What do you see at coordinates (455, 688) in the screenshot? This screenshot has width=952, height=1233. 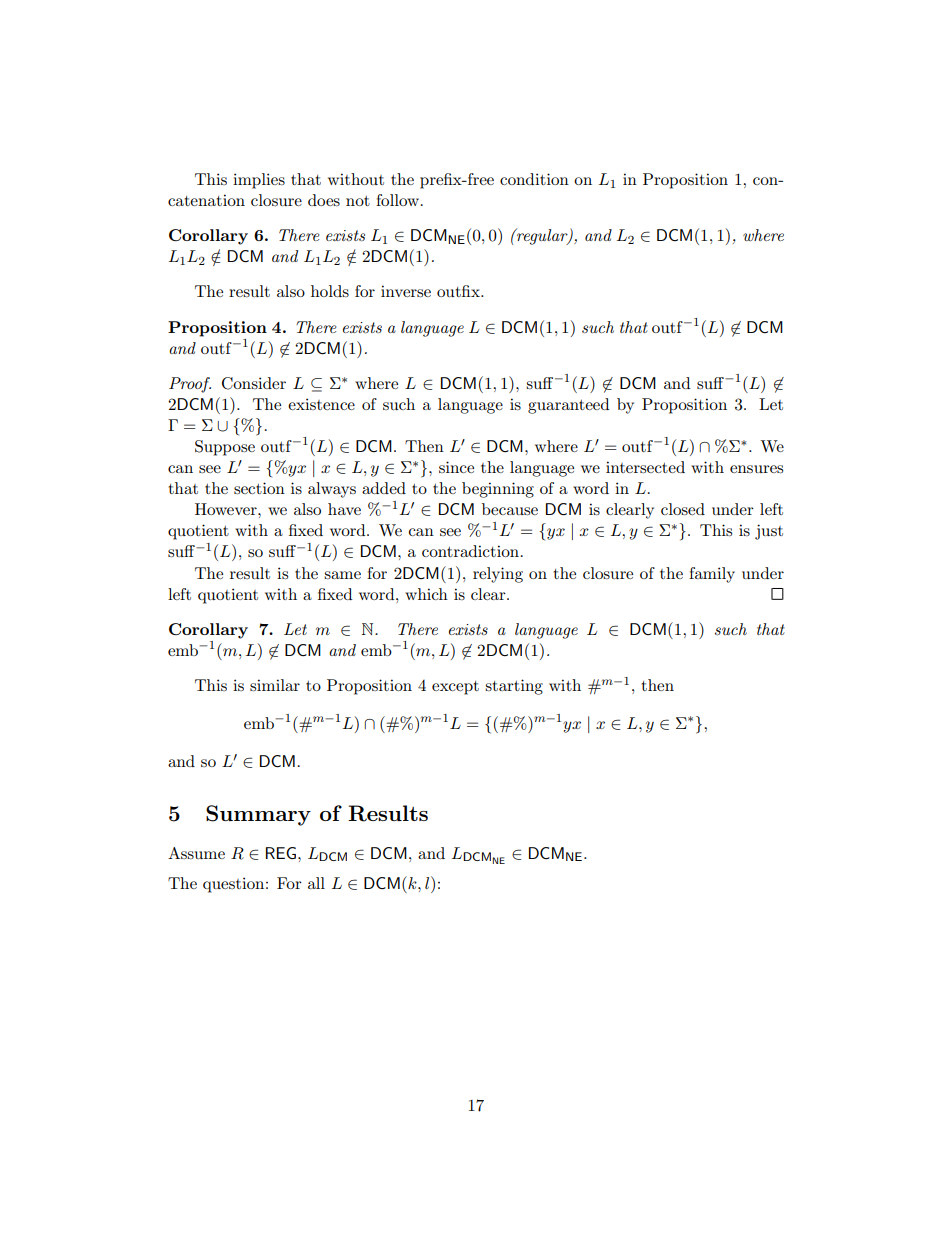 I see `except` at bounding box center [455, 688].
